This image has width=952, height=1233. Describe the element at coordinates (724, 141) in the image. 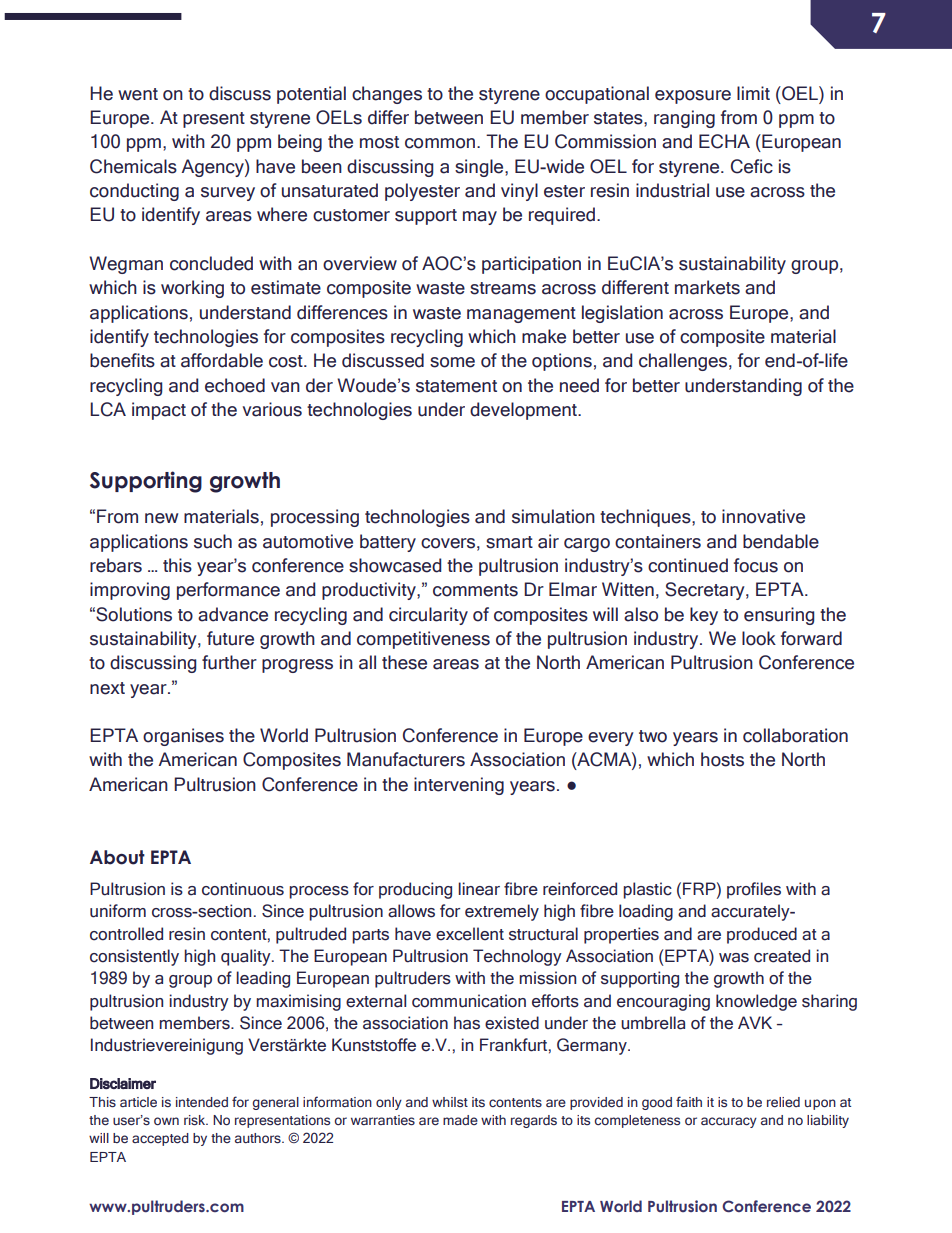

I see `ECHA` at that location.
